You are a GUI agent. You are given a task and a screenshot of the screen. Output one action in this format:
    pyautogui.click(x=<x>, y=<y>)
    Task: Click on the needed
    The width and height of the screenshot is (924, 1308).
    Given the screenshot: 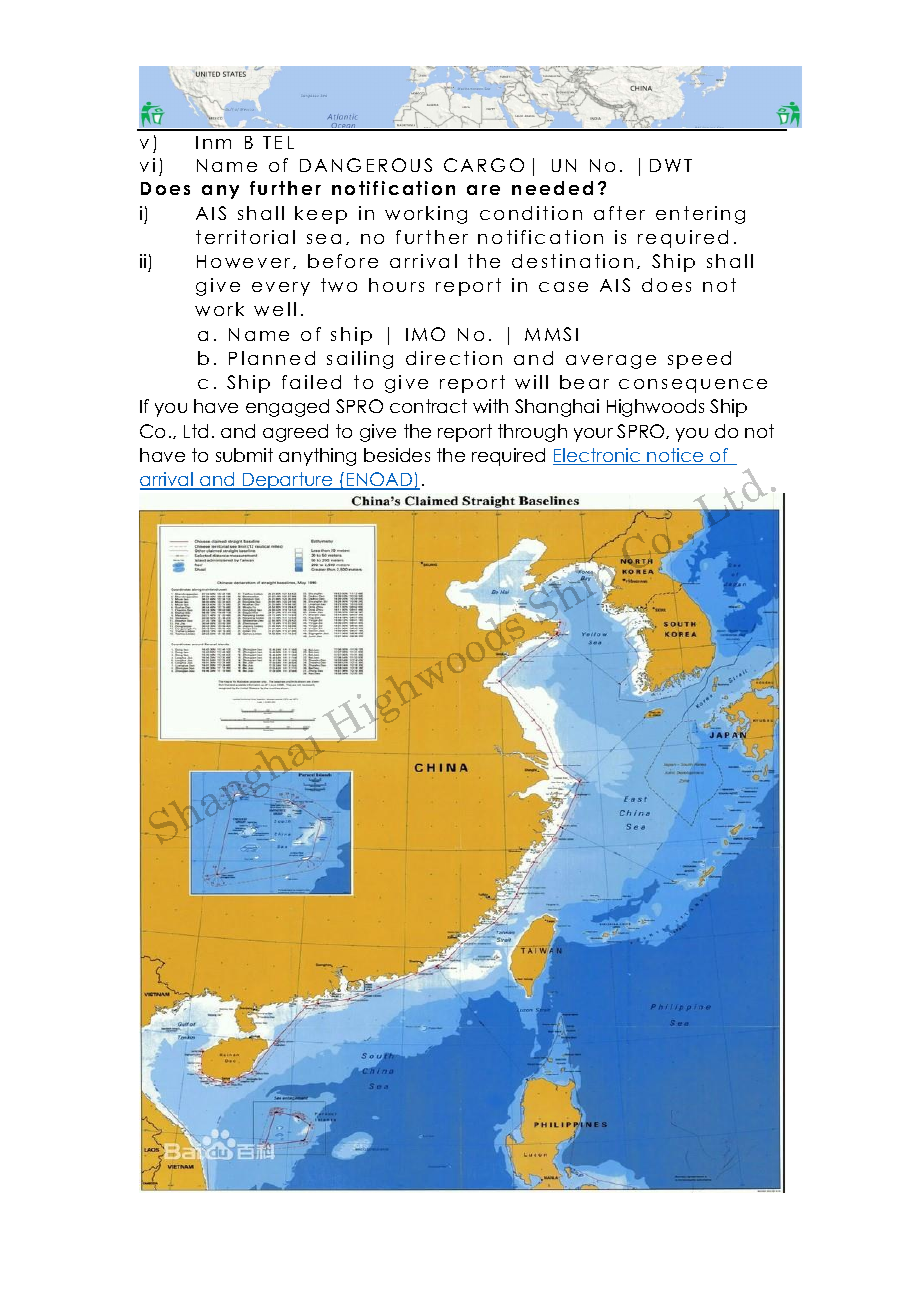 What is the action you would take?
    pyautogui.click(x=552, y=188)
